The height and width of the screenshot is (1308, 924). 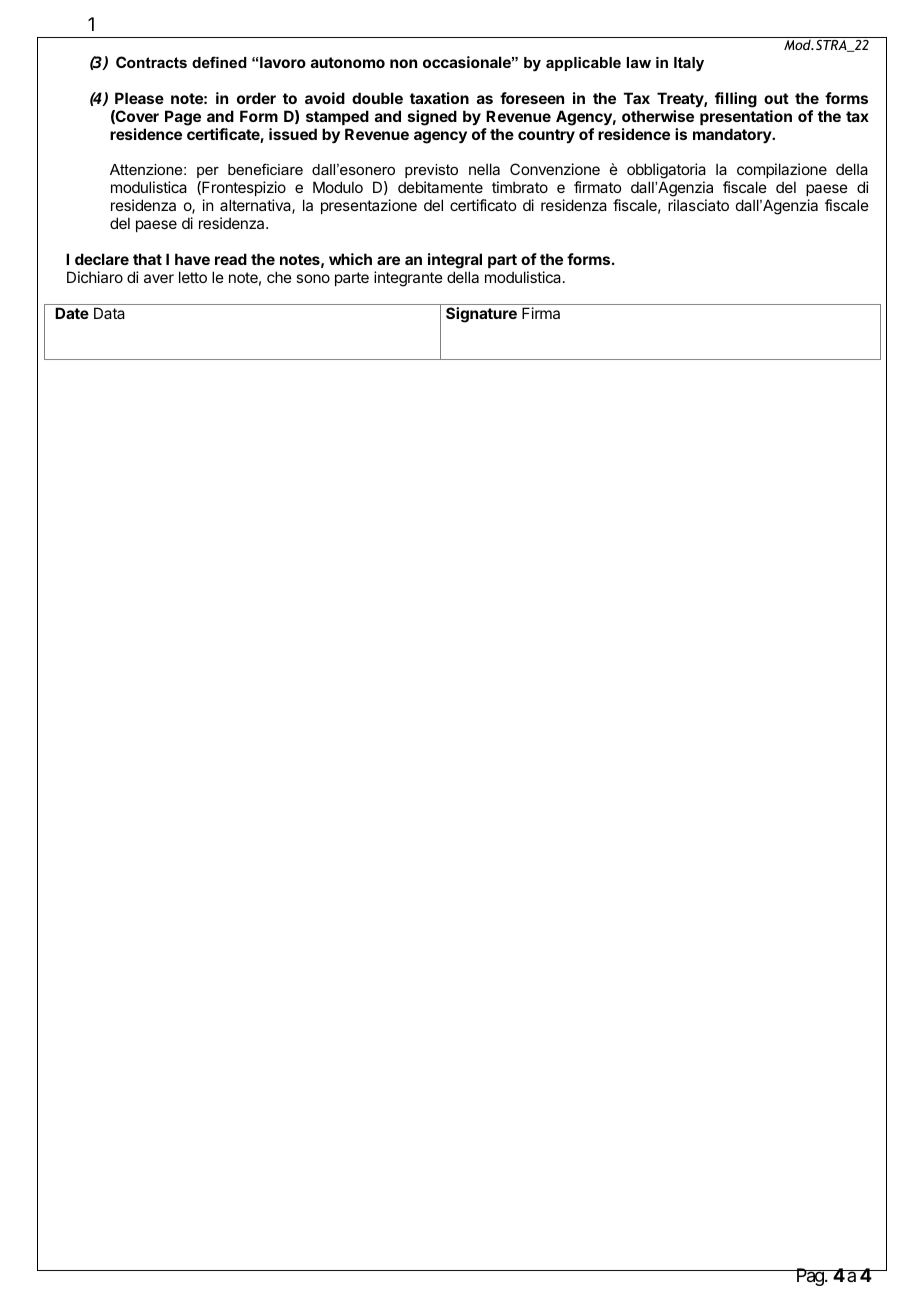 What do you see at coordinates (151, 62) in the screenshot?
I see `Contracts` at bounding box center [151, 62].
